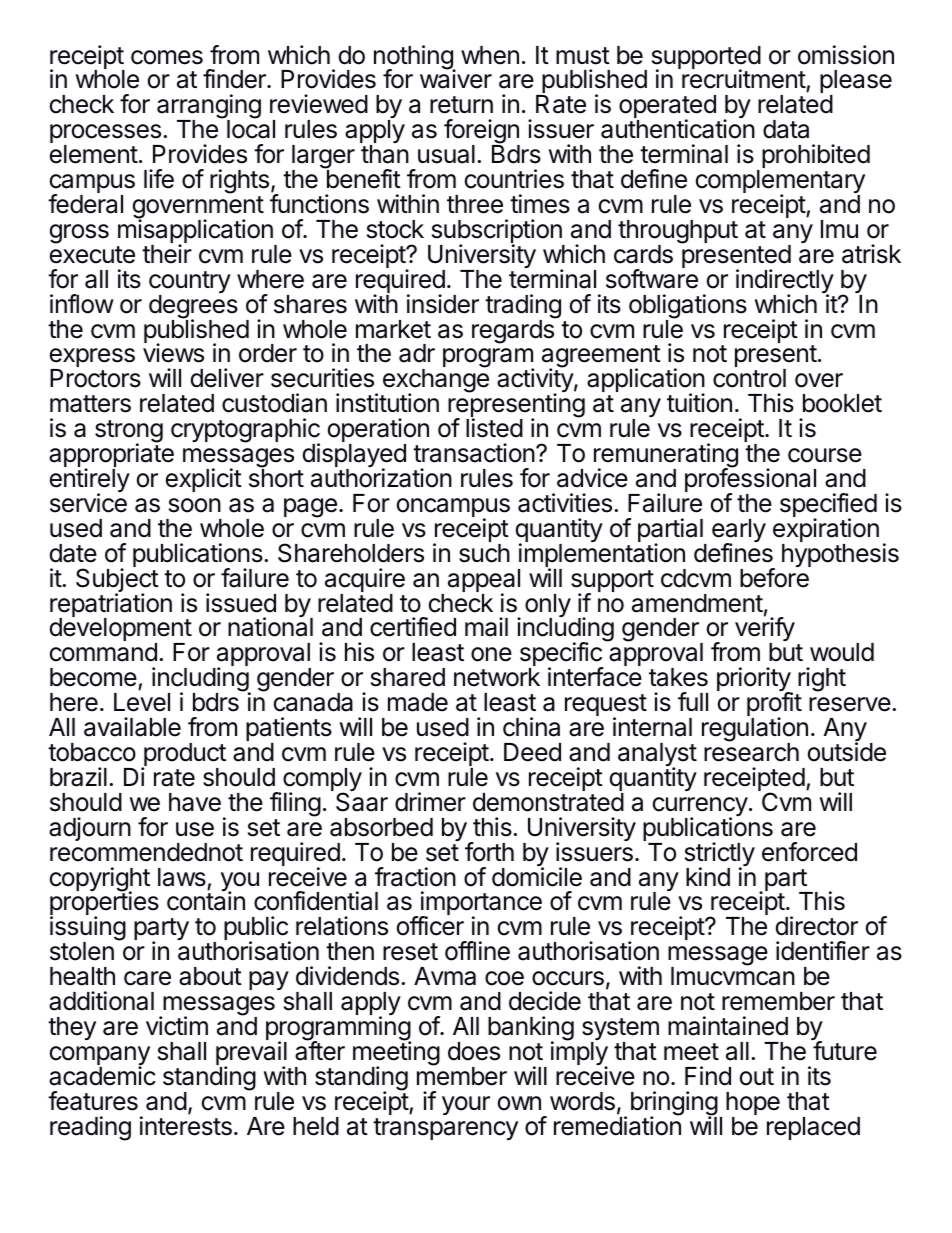 The image size is (952, 1233). What do you see at coordinates (117, 580) in the page?
I see `Subject` at bounding box center [117, 580].
